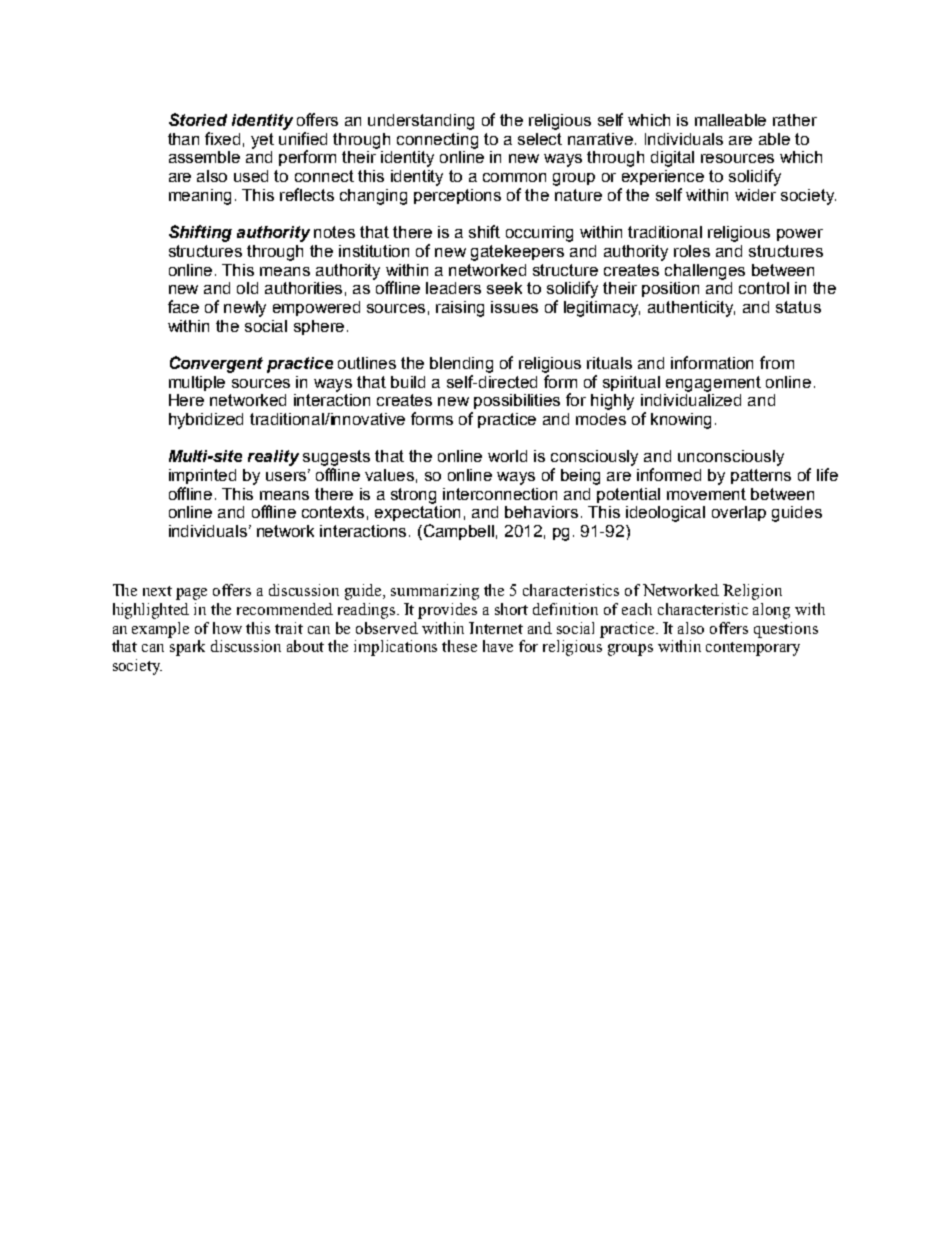  I want to click on how, so click(227, 628).
